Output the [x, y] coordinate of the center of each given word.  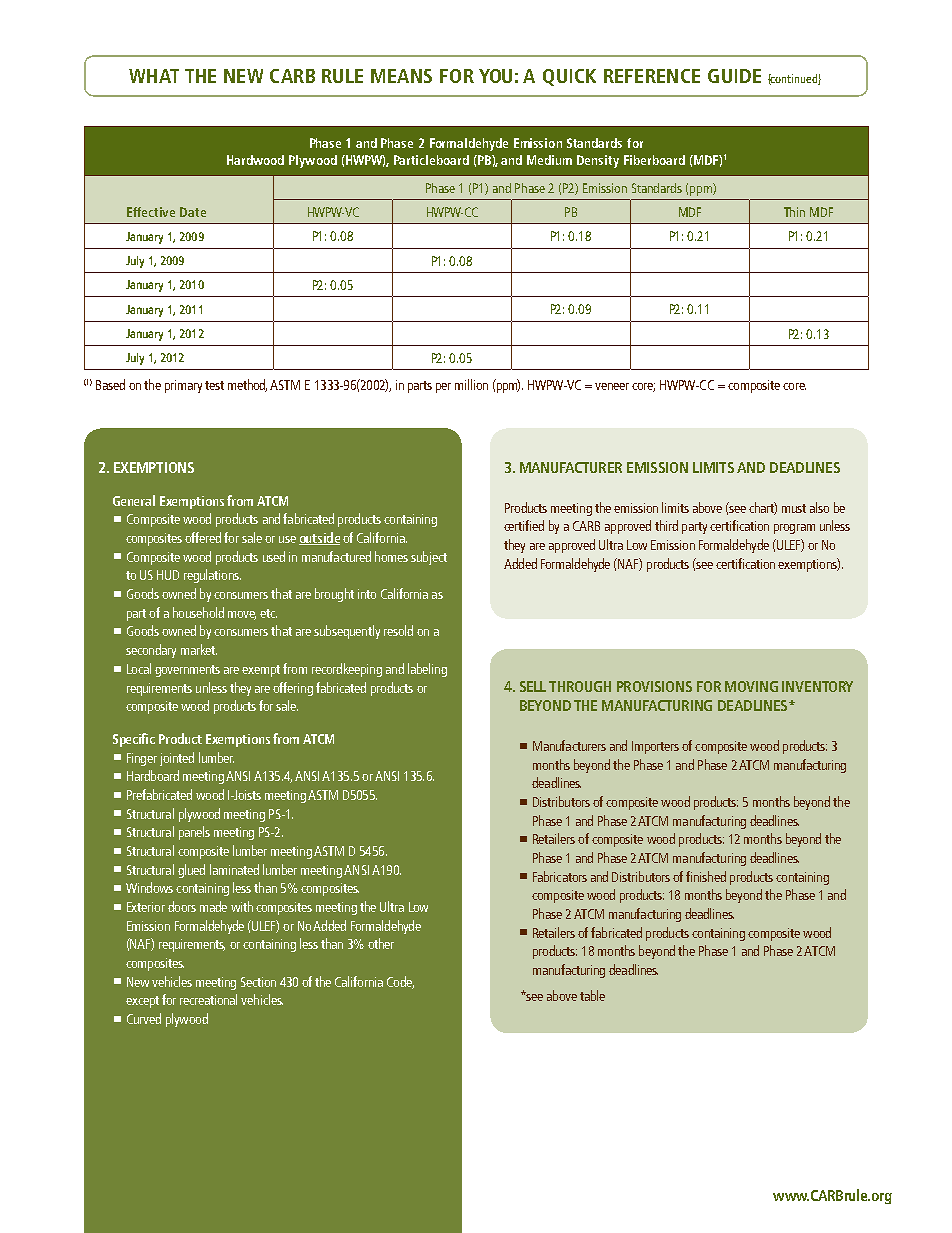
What [154, 76]
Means [401, 76]
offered [203, 537]
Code [400, 982]
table [592, 995]
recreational [208, 999]
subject [429, 558]
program [794, 529]
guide [734, 76]
